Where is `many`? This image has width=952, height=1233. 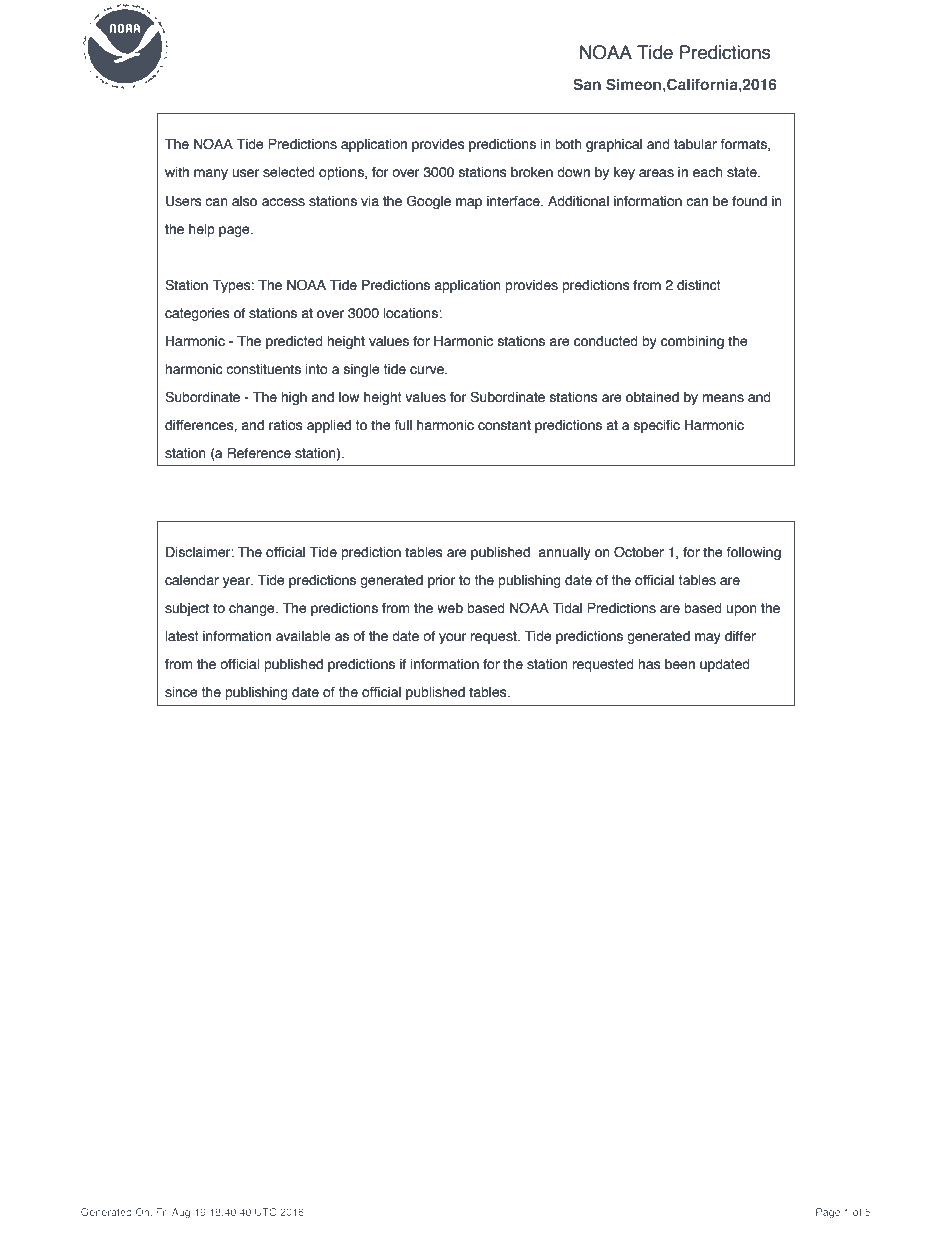
many is located at coordinates (211, 174).
